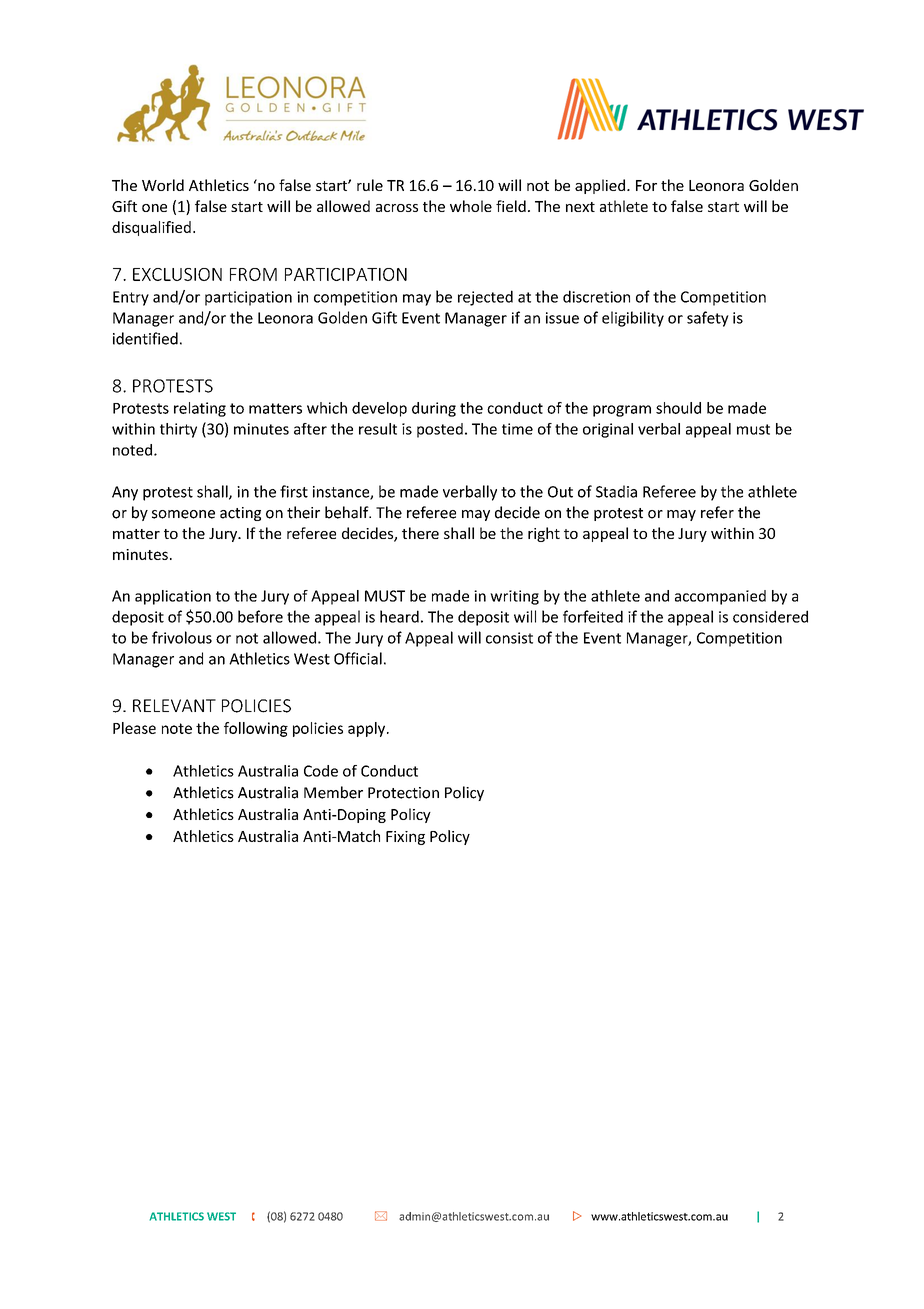 Image resolution: width=924 pixels, height=1309 pixels. Describe the element at coordinates (770, 616) in the page. I see `considered` at that location.
